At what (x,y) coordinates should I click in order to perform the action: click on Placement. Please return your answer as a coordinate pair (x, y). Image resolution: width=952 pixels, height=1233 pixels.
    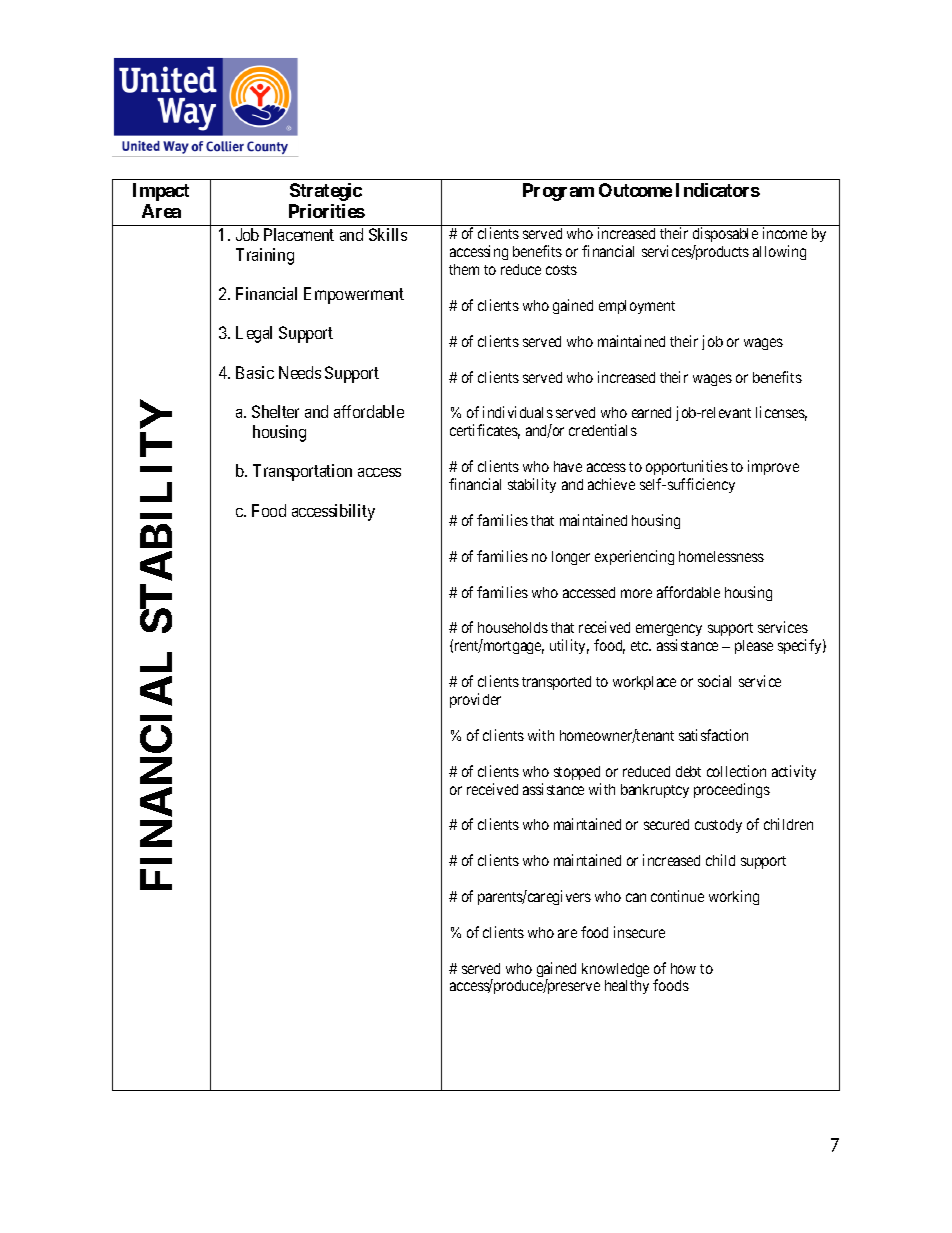
    Looking at the image, I should click on (299, 234).
